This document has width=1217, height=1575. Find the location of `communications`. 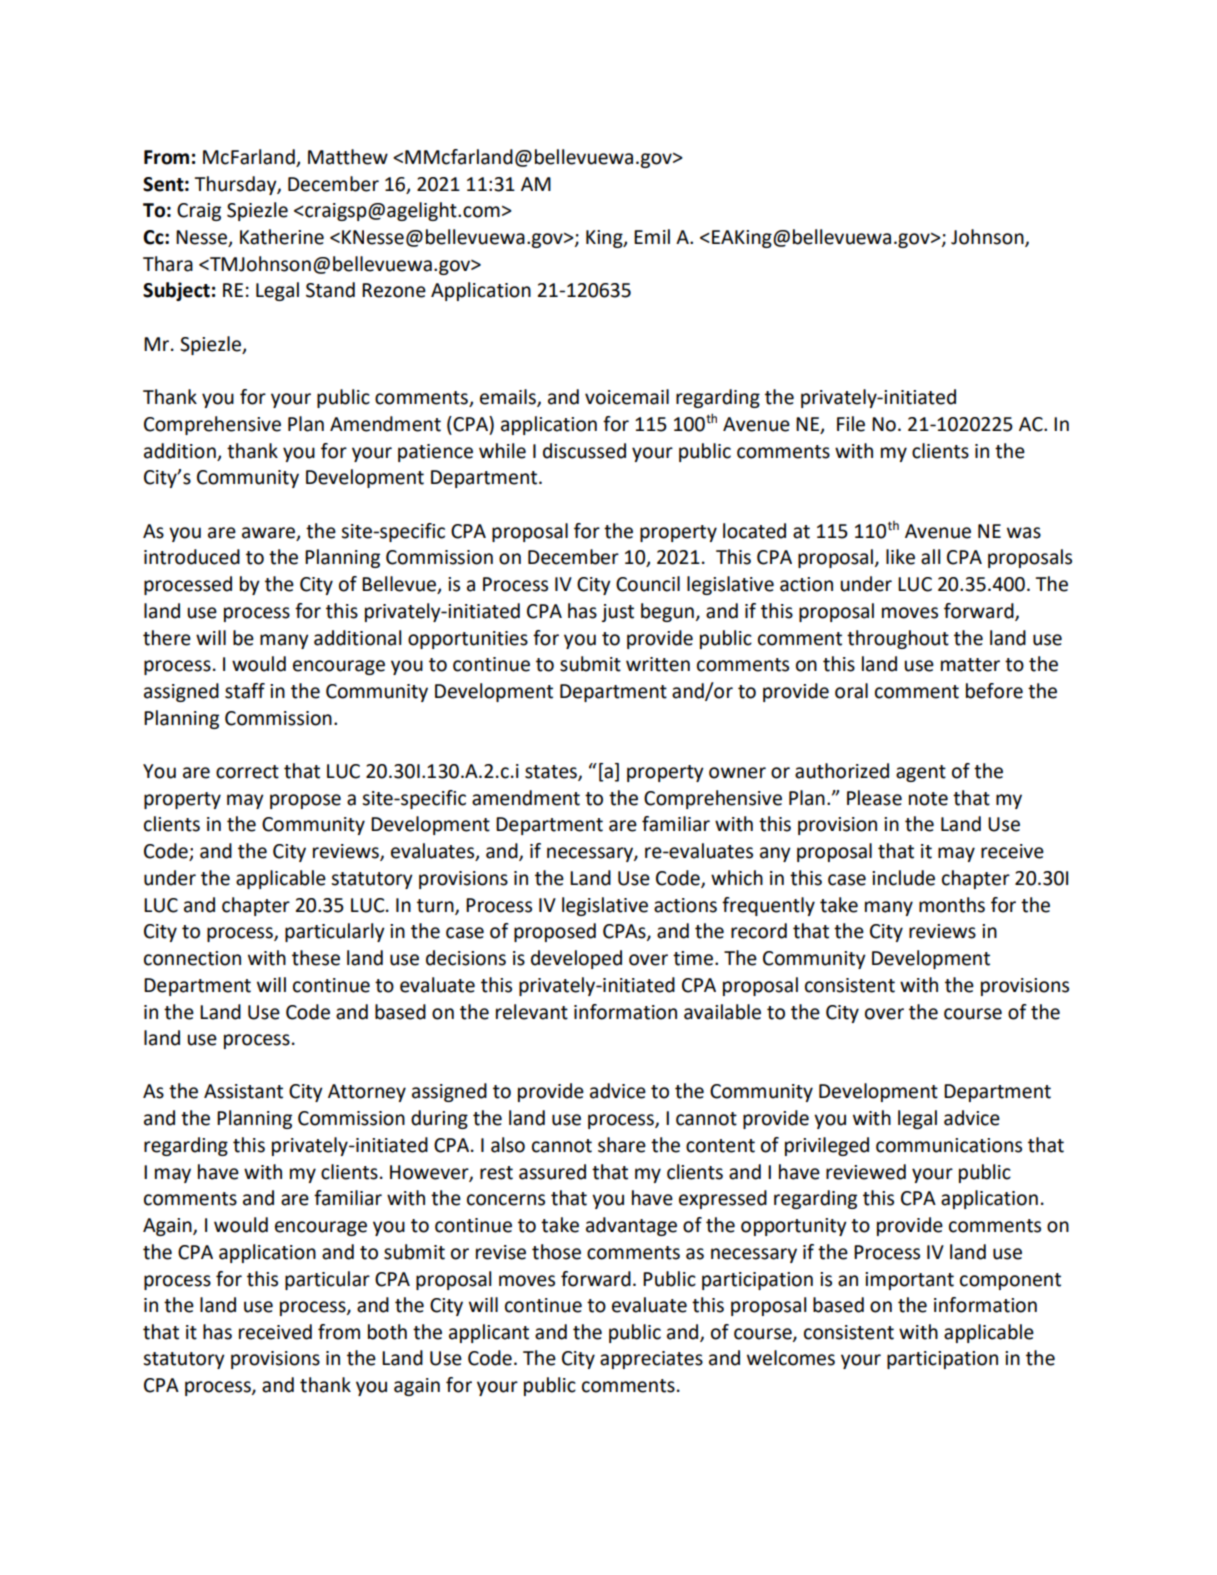

communications is located at coordinates (949, 1145).
